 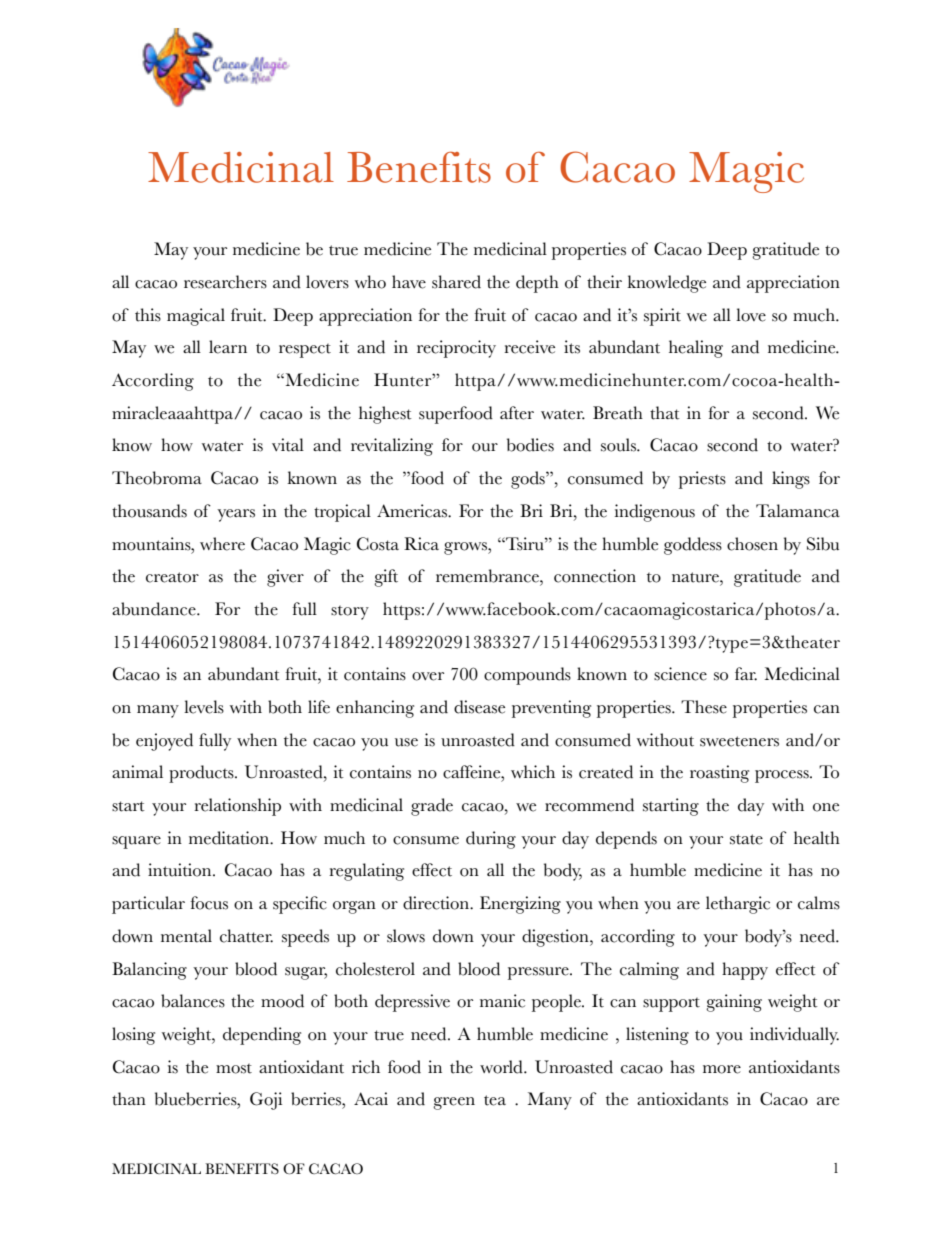 What do you see at coordinates (702, 480) in the image?
I see `priests` at bounding box center [702, 480].
